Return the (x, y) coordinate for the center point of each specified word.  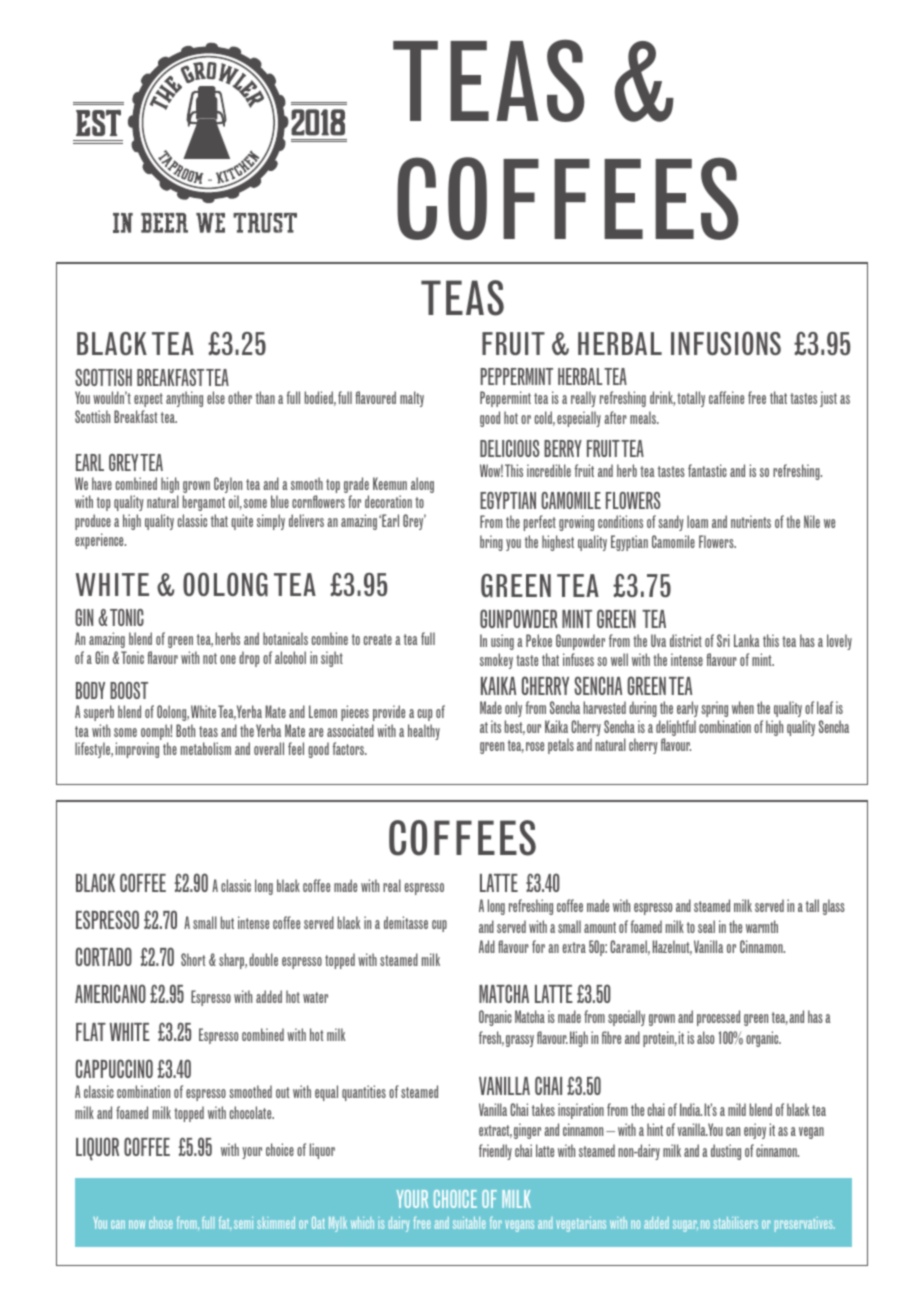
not (210, 658)
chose (161, 1223)
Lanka (747, 640)
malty (412, 399)
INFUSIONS (726, 343)
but (227, 922)
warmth (762, 926)
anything (184, 399)
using (502, 642)
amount (600, 927)
